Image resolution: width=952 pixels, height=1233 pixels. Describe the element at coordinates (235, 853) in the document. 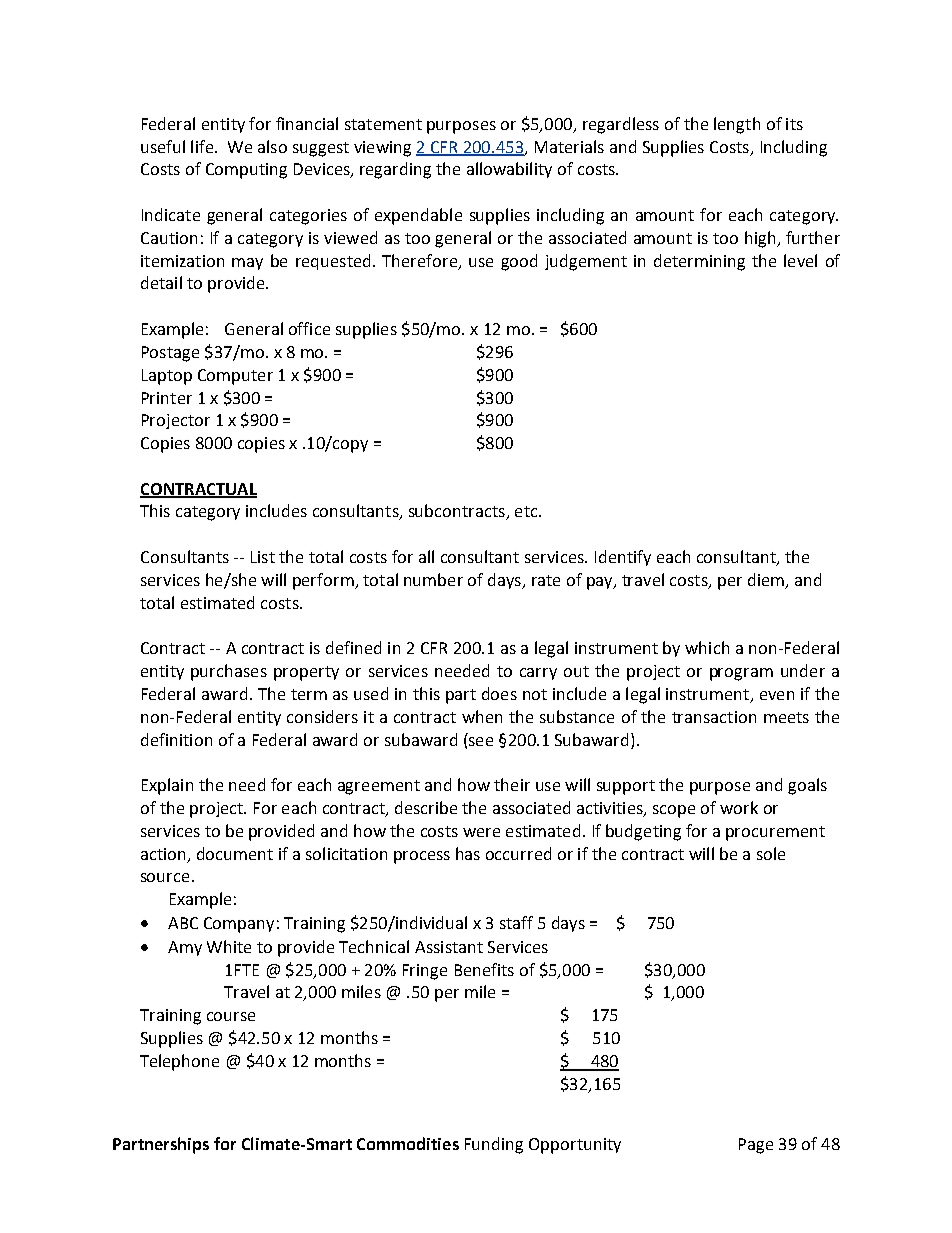

I see `document` at that location.
